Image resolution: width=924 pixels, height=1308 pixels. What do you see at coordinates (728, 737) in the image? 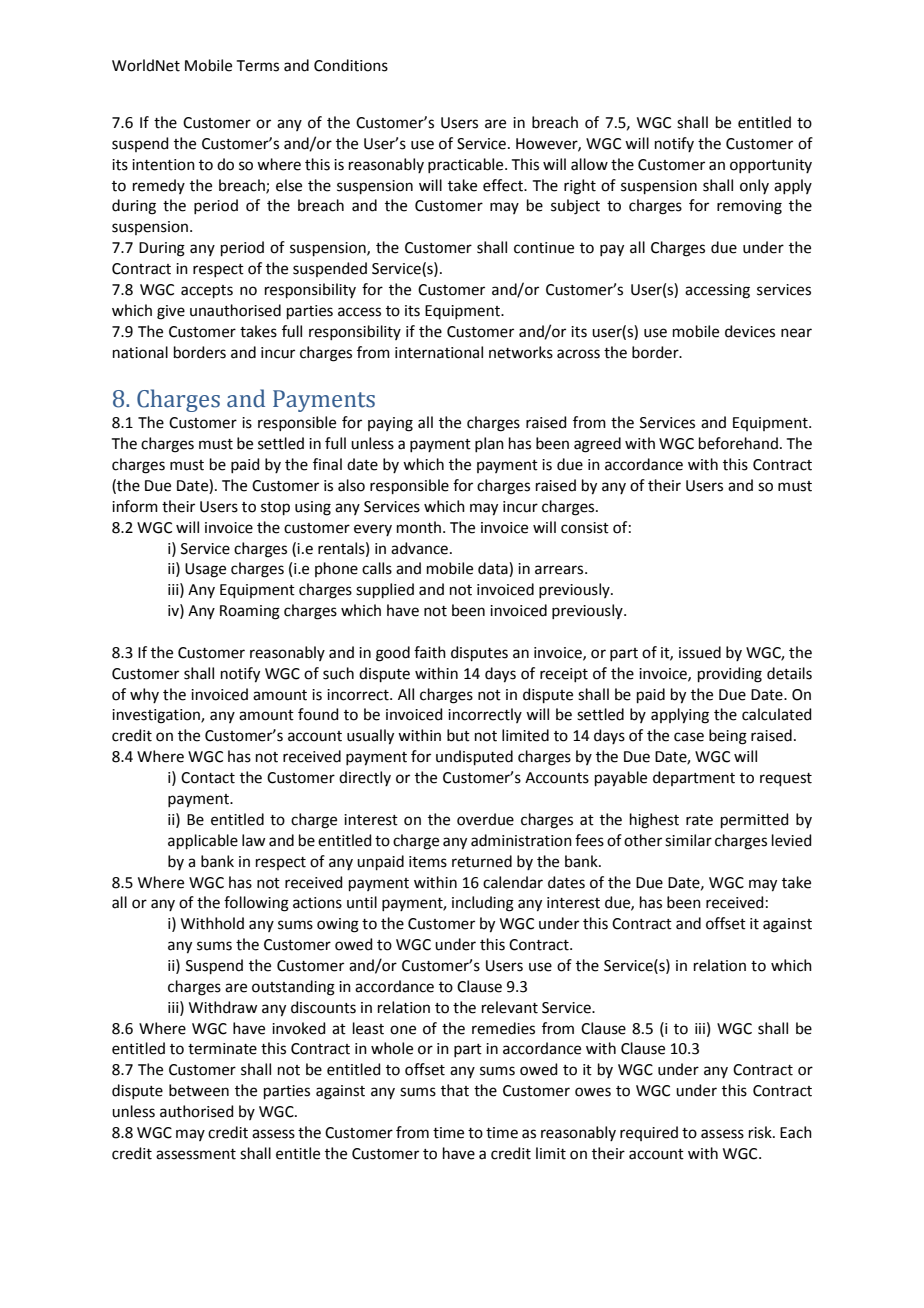
I see `being` at bounding box center [728, 737].
